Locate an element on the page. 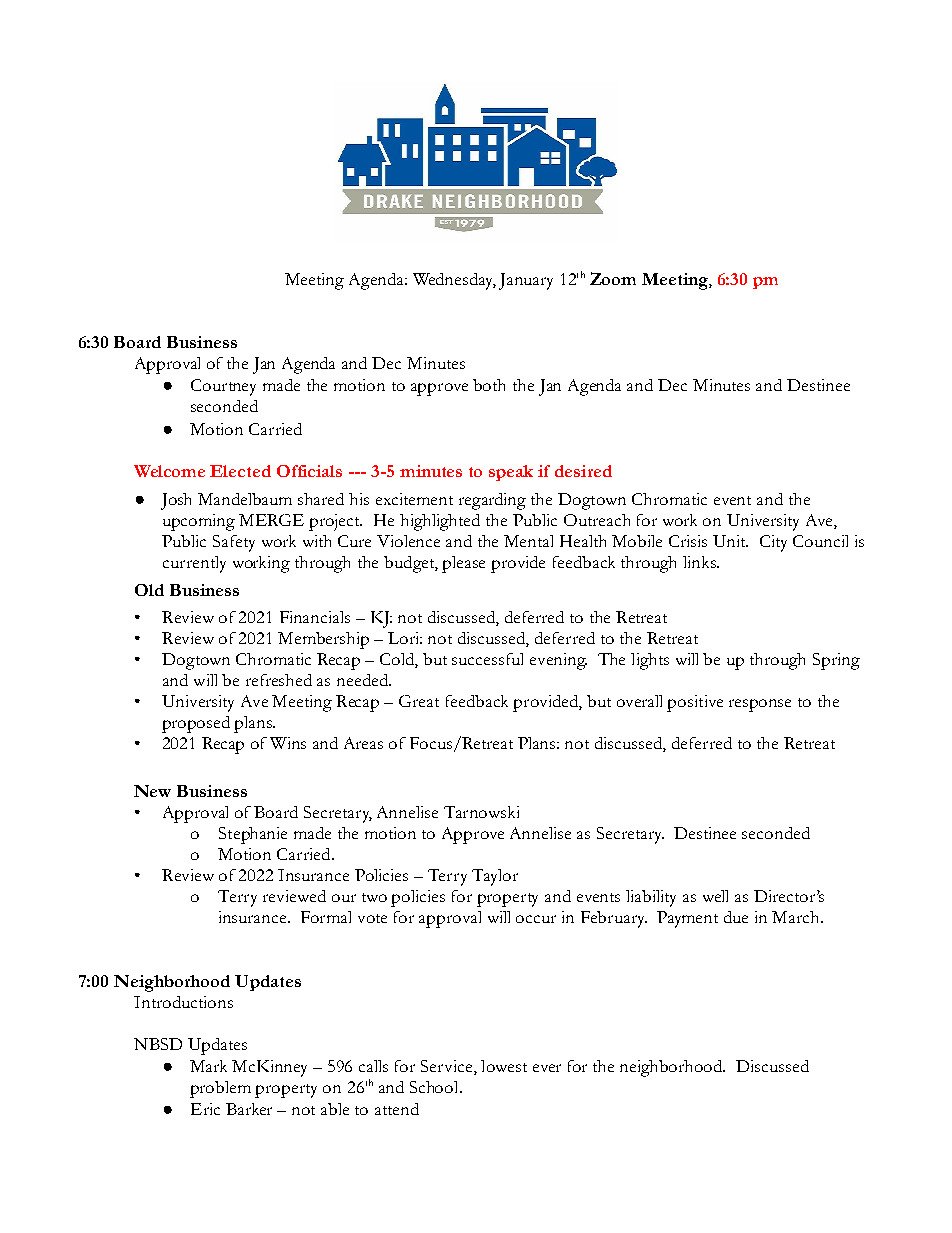 This image has width=952, height=1233. well is located at coordinates (715, 896).
